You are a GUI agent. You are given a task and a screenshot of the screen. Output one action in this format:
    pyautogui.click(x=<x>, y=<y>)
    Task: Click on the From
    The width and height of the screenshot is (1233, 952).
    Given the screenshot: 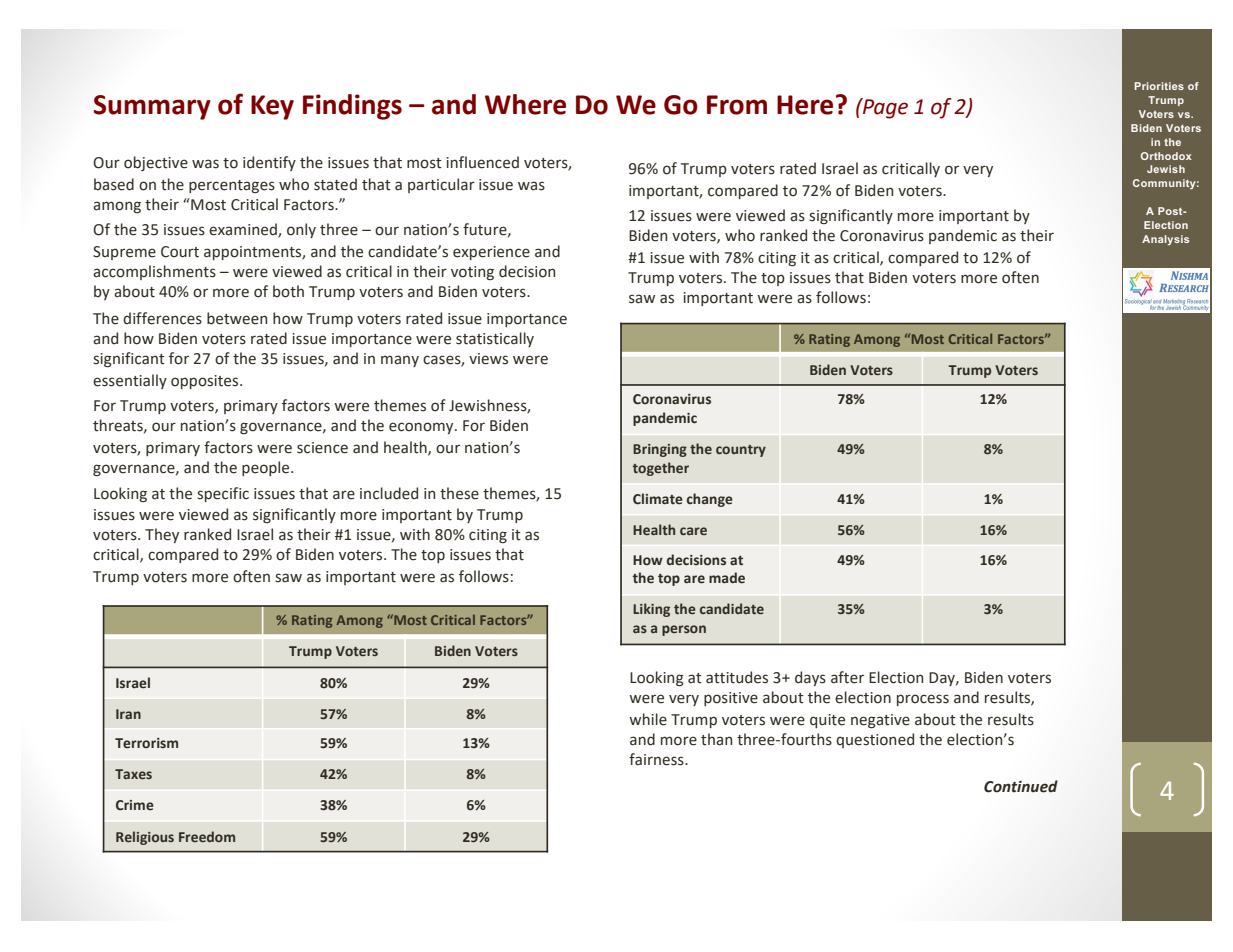 What is the action you would take?
    pyautogui.click(x=737, y=105)
